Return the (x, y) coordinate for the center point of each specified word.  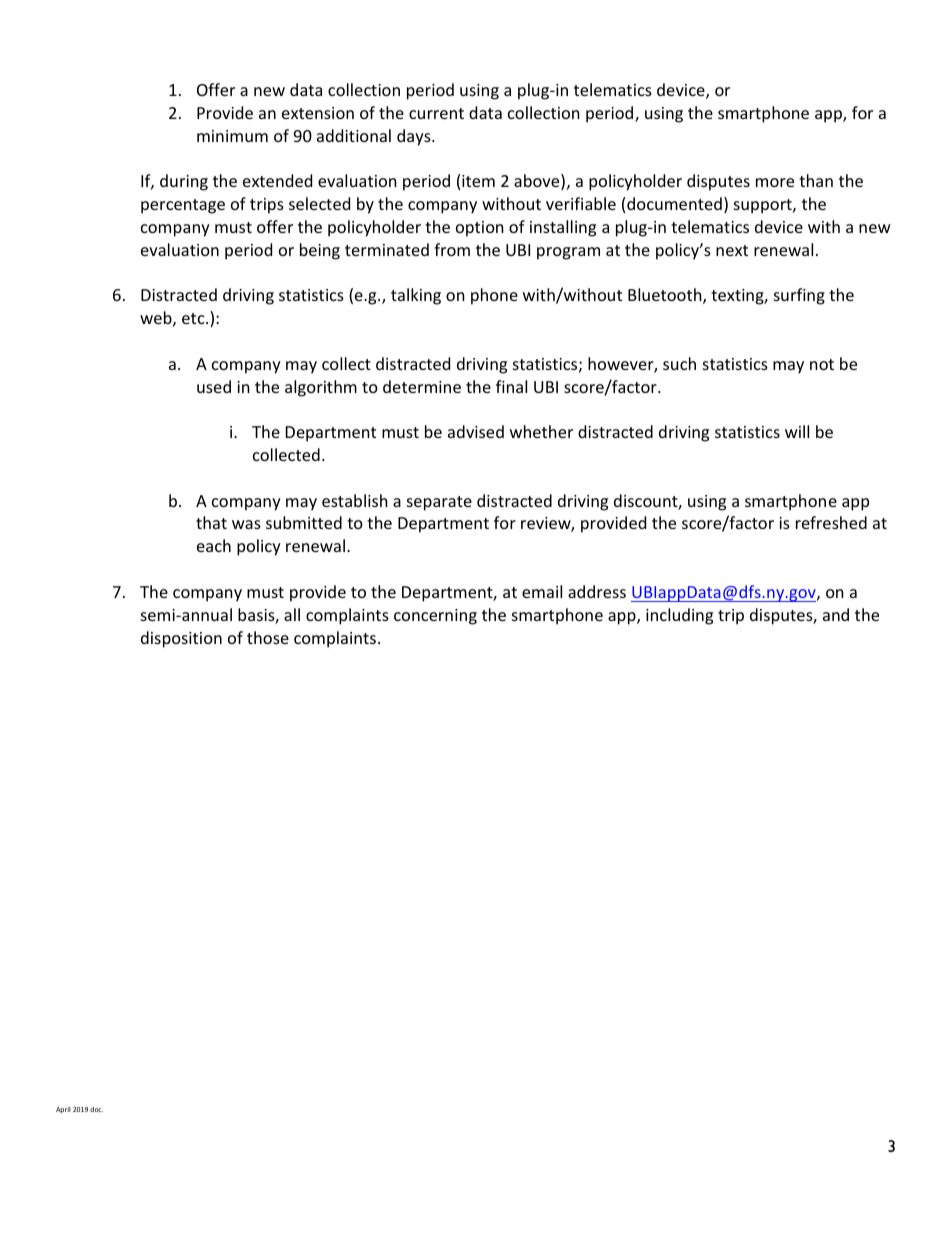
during (184, 182)
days (415, 137)
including (679, 616)
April (63, 1110)
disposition (181, 639)
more (775, 182)
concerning (435, 617)
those (268, 637)
